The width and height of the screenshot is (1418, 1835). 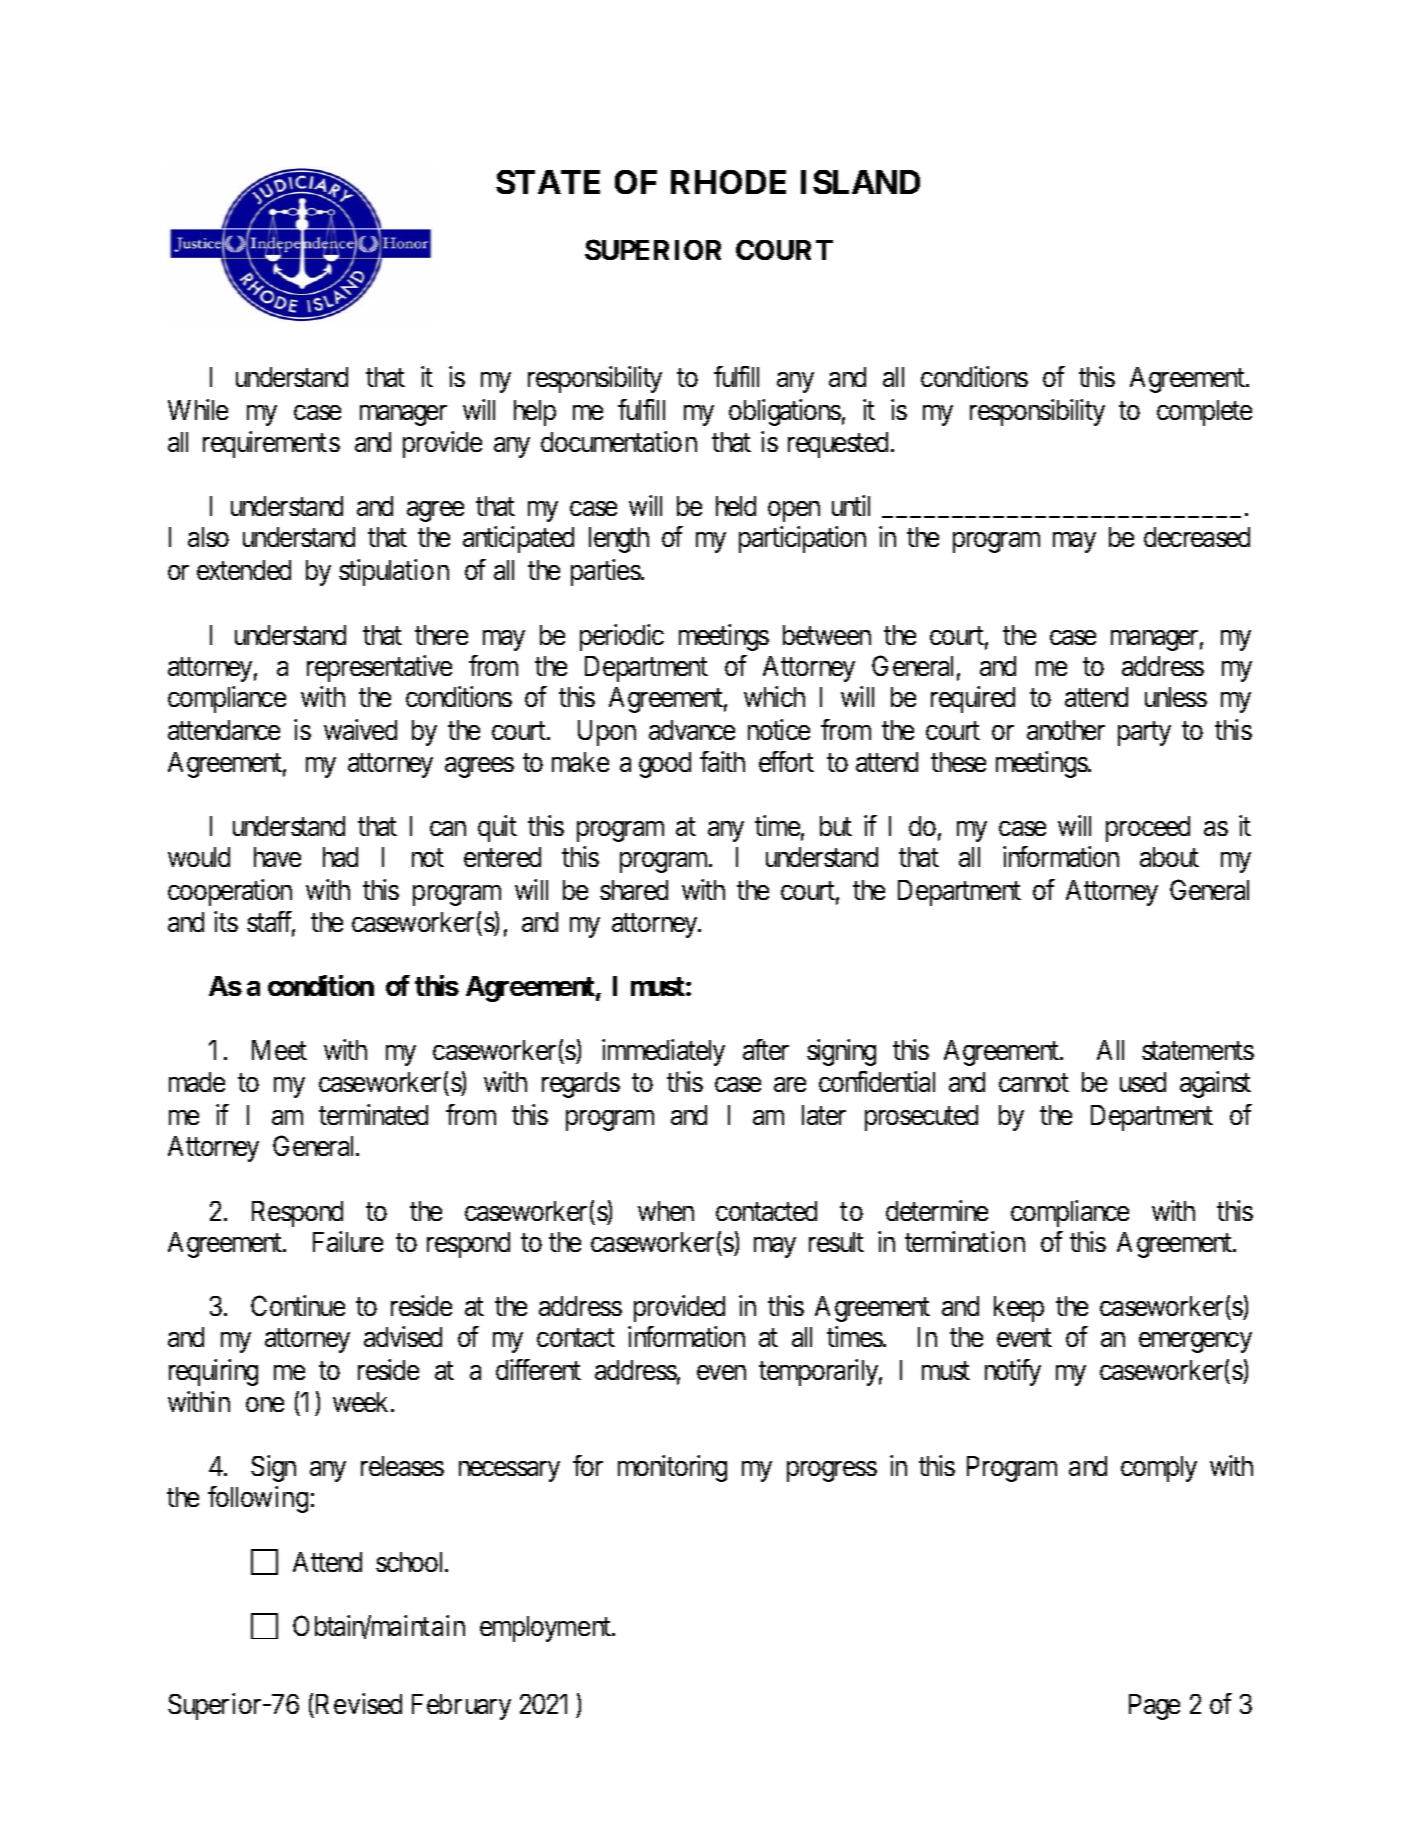 What do you see at coordinates (634, 890) in the screenshot?
I see `shared` at bounding box center [634, 890].
